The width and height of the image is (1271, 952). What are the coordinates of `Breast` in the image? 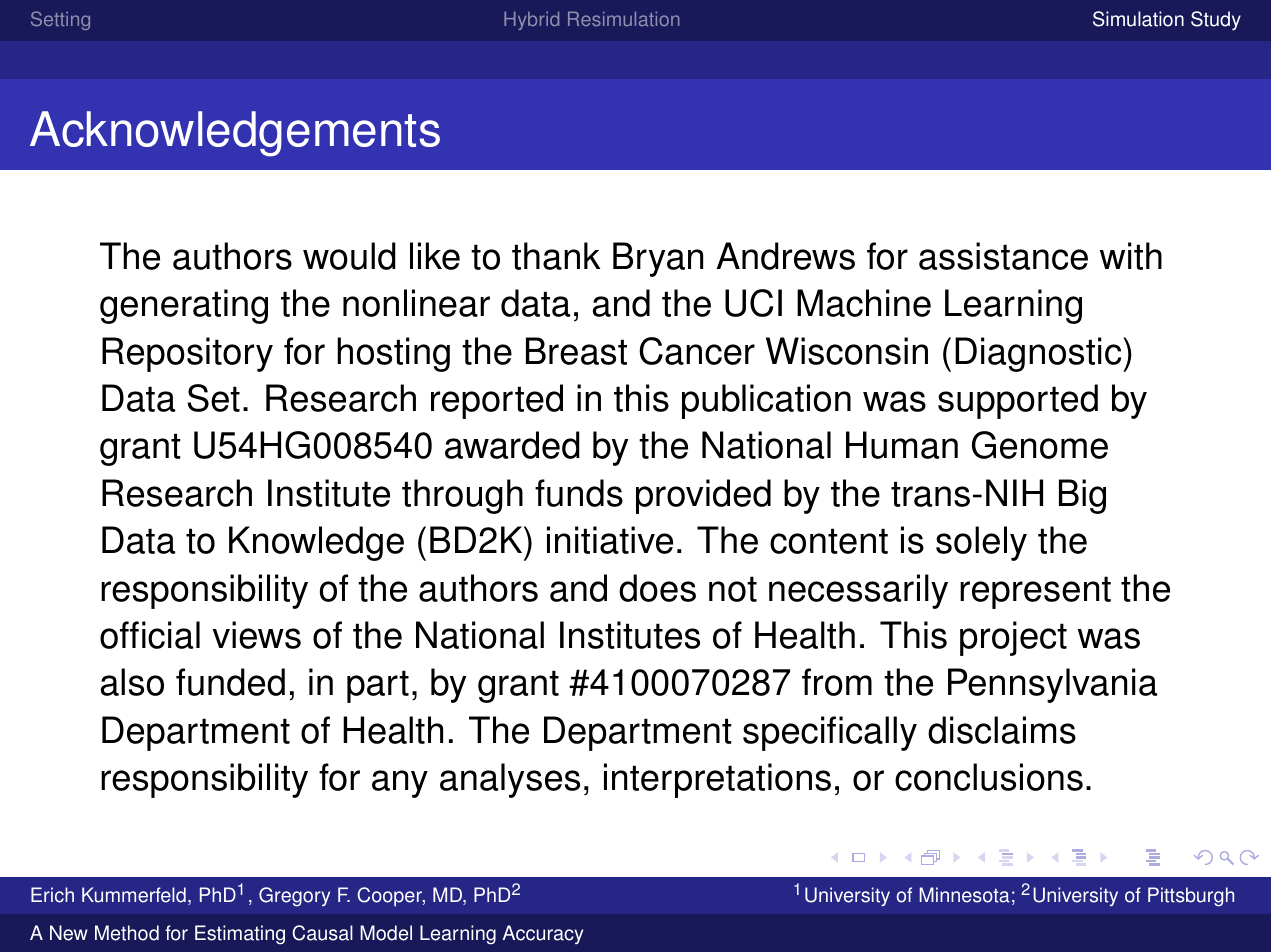 It's located at (576, 351).
